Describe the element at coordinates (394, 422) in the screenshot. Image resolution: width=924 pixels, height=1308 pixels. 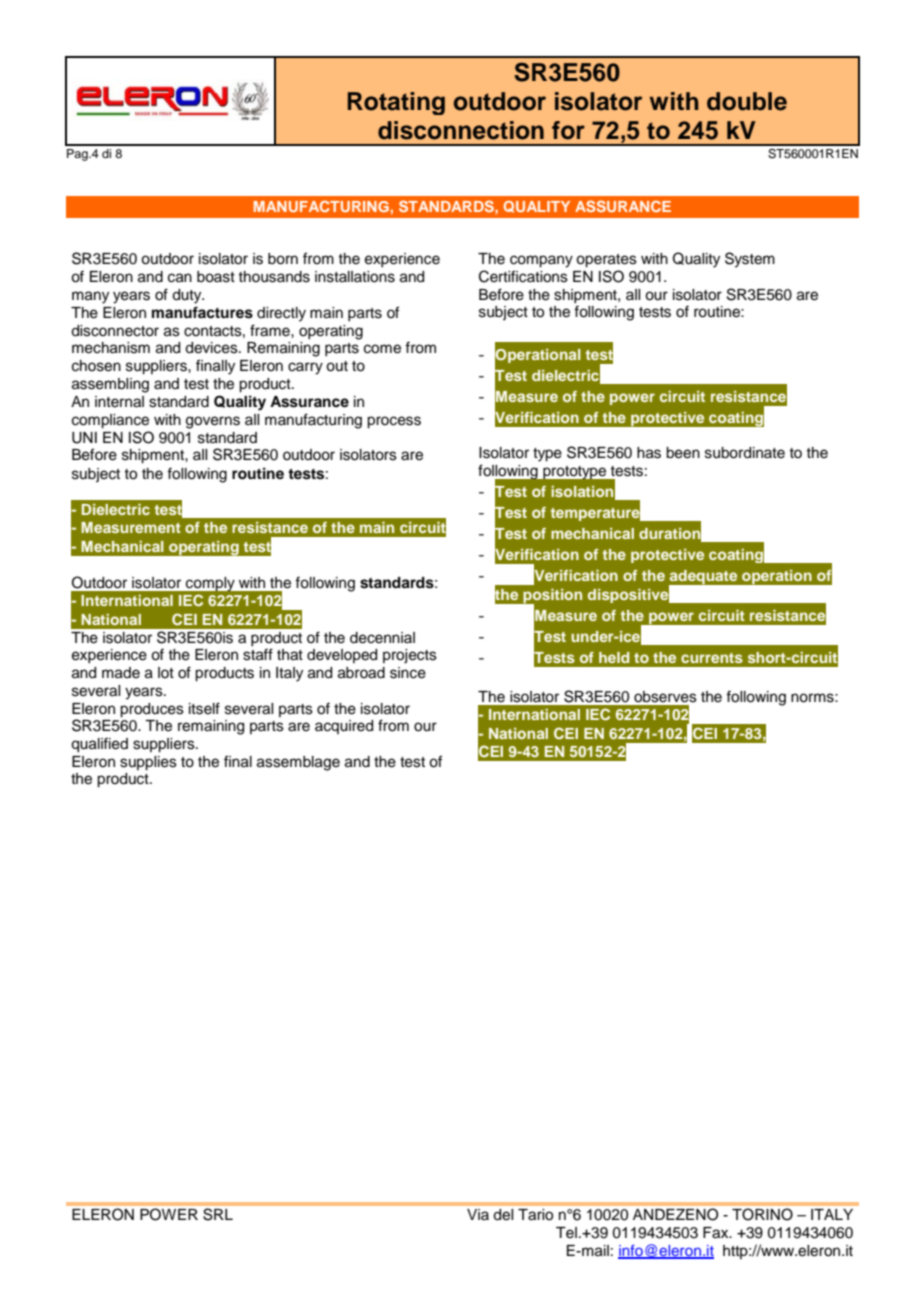
I see `process` at that location.
